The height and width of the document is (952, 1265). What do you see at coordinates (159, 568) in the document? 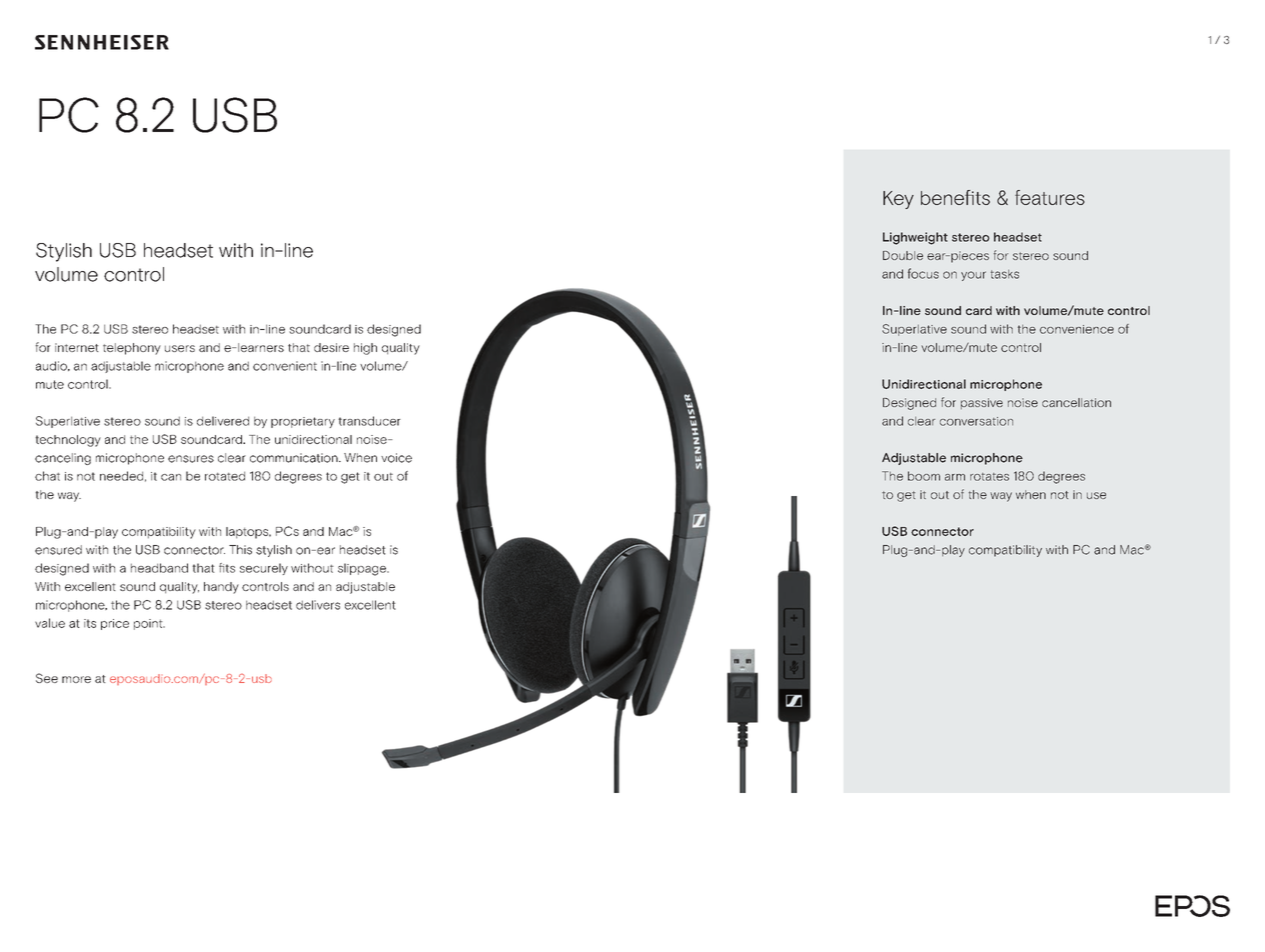
I see `headband` at bounding box center [159, 568].
